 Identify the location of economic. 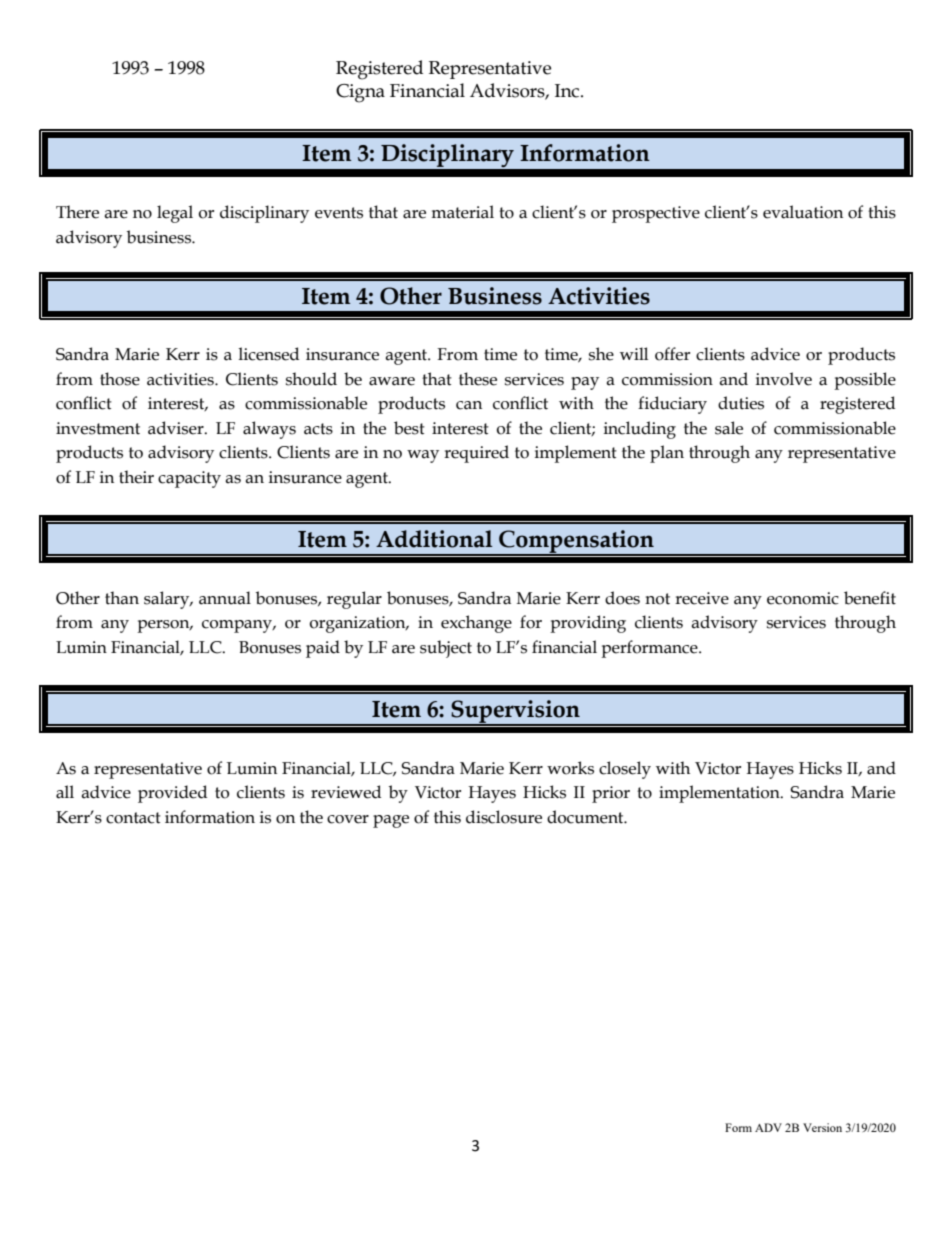
(803, 598).
